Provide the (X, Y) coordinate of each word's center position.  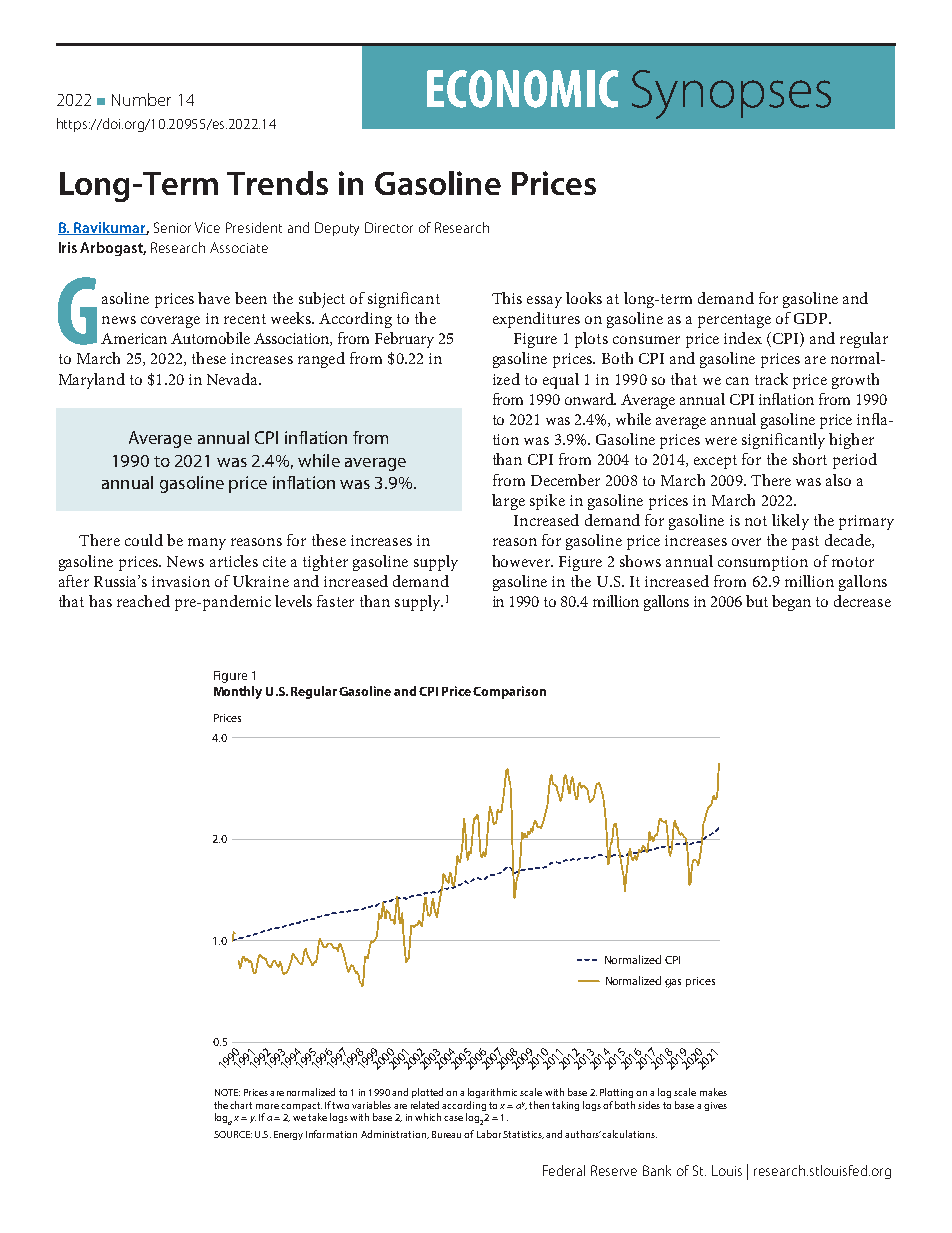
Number (141, 99)
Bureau (446, 1134)
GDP (812, 318)
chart (241, 1105)
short (810, 459)
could (144, 540)
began (791, 603)
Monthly (238, 692)
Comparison (509, 692)
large (508, 502)
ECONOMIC (523, 89)
